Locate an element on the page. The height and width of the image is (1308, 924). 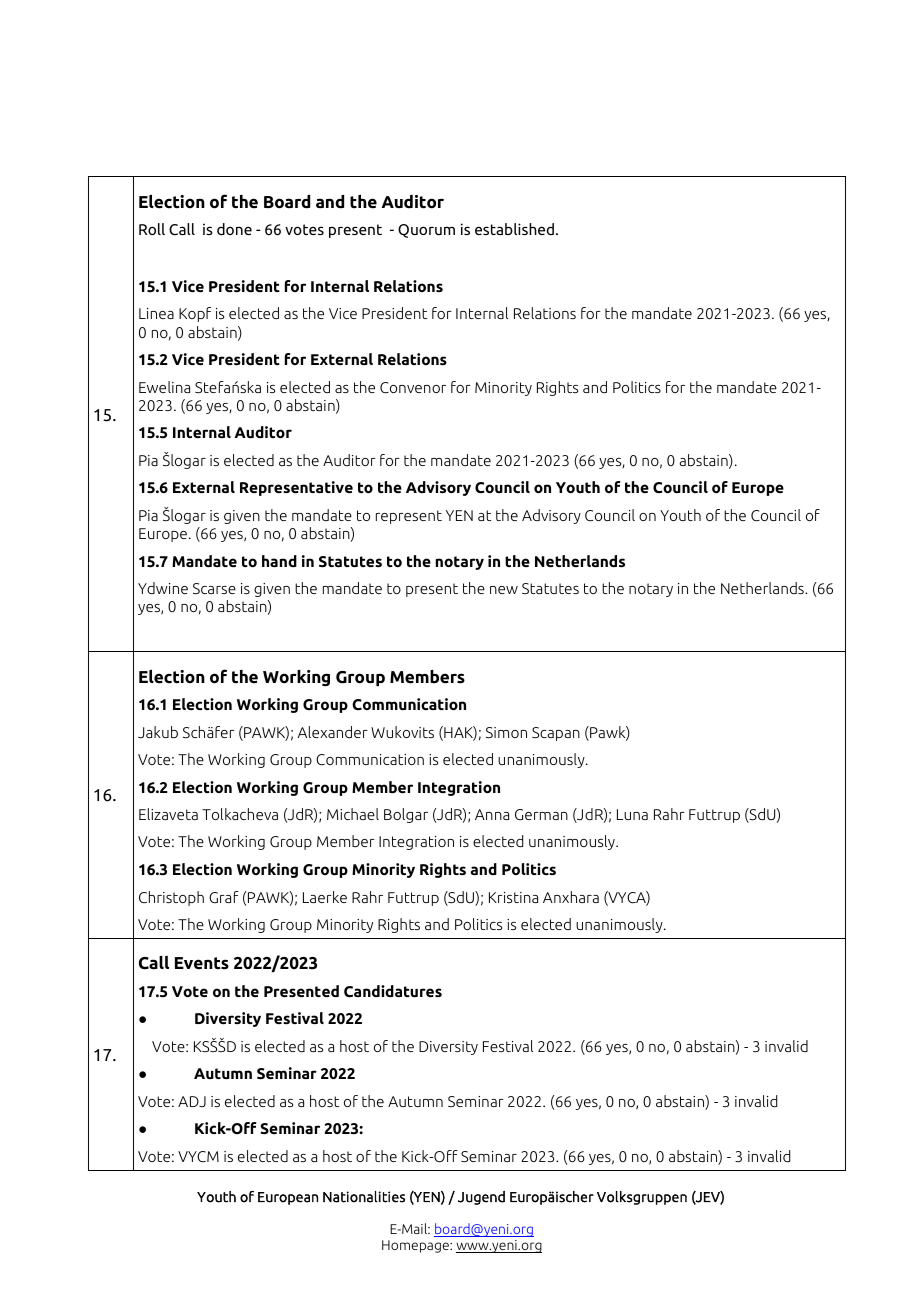
Jakub is located at coordinates (158, 732).
